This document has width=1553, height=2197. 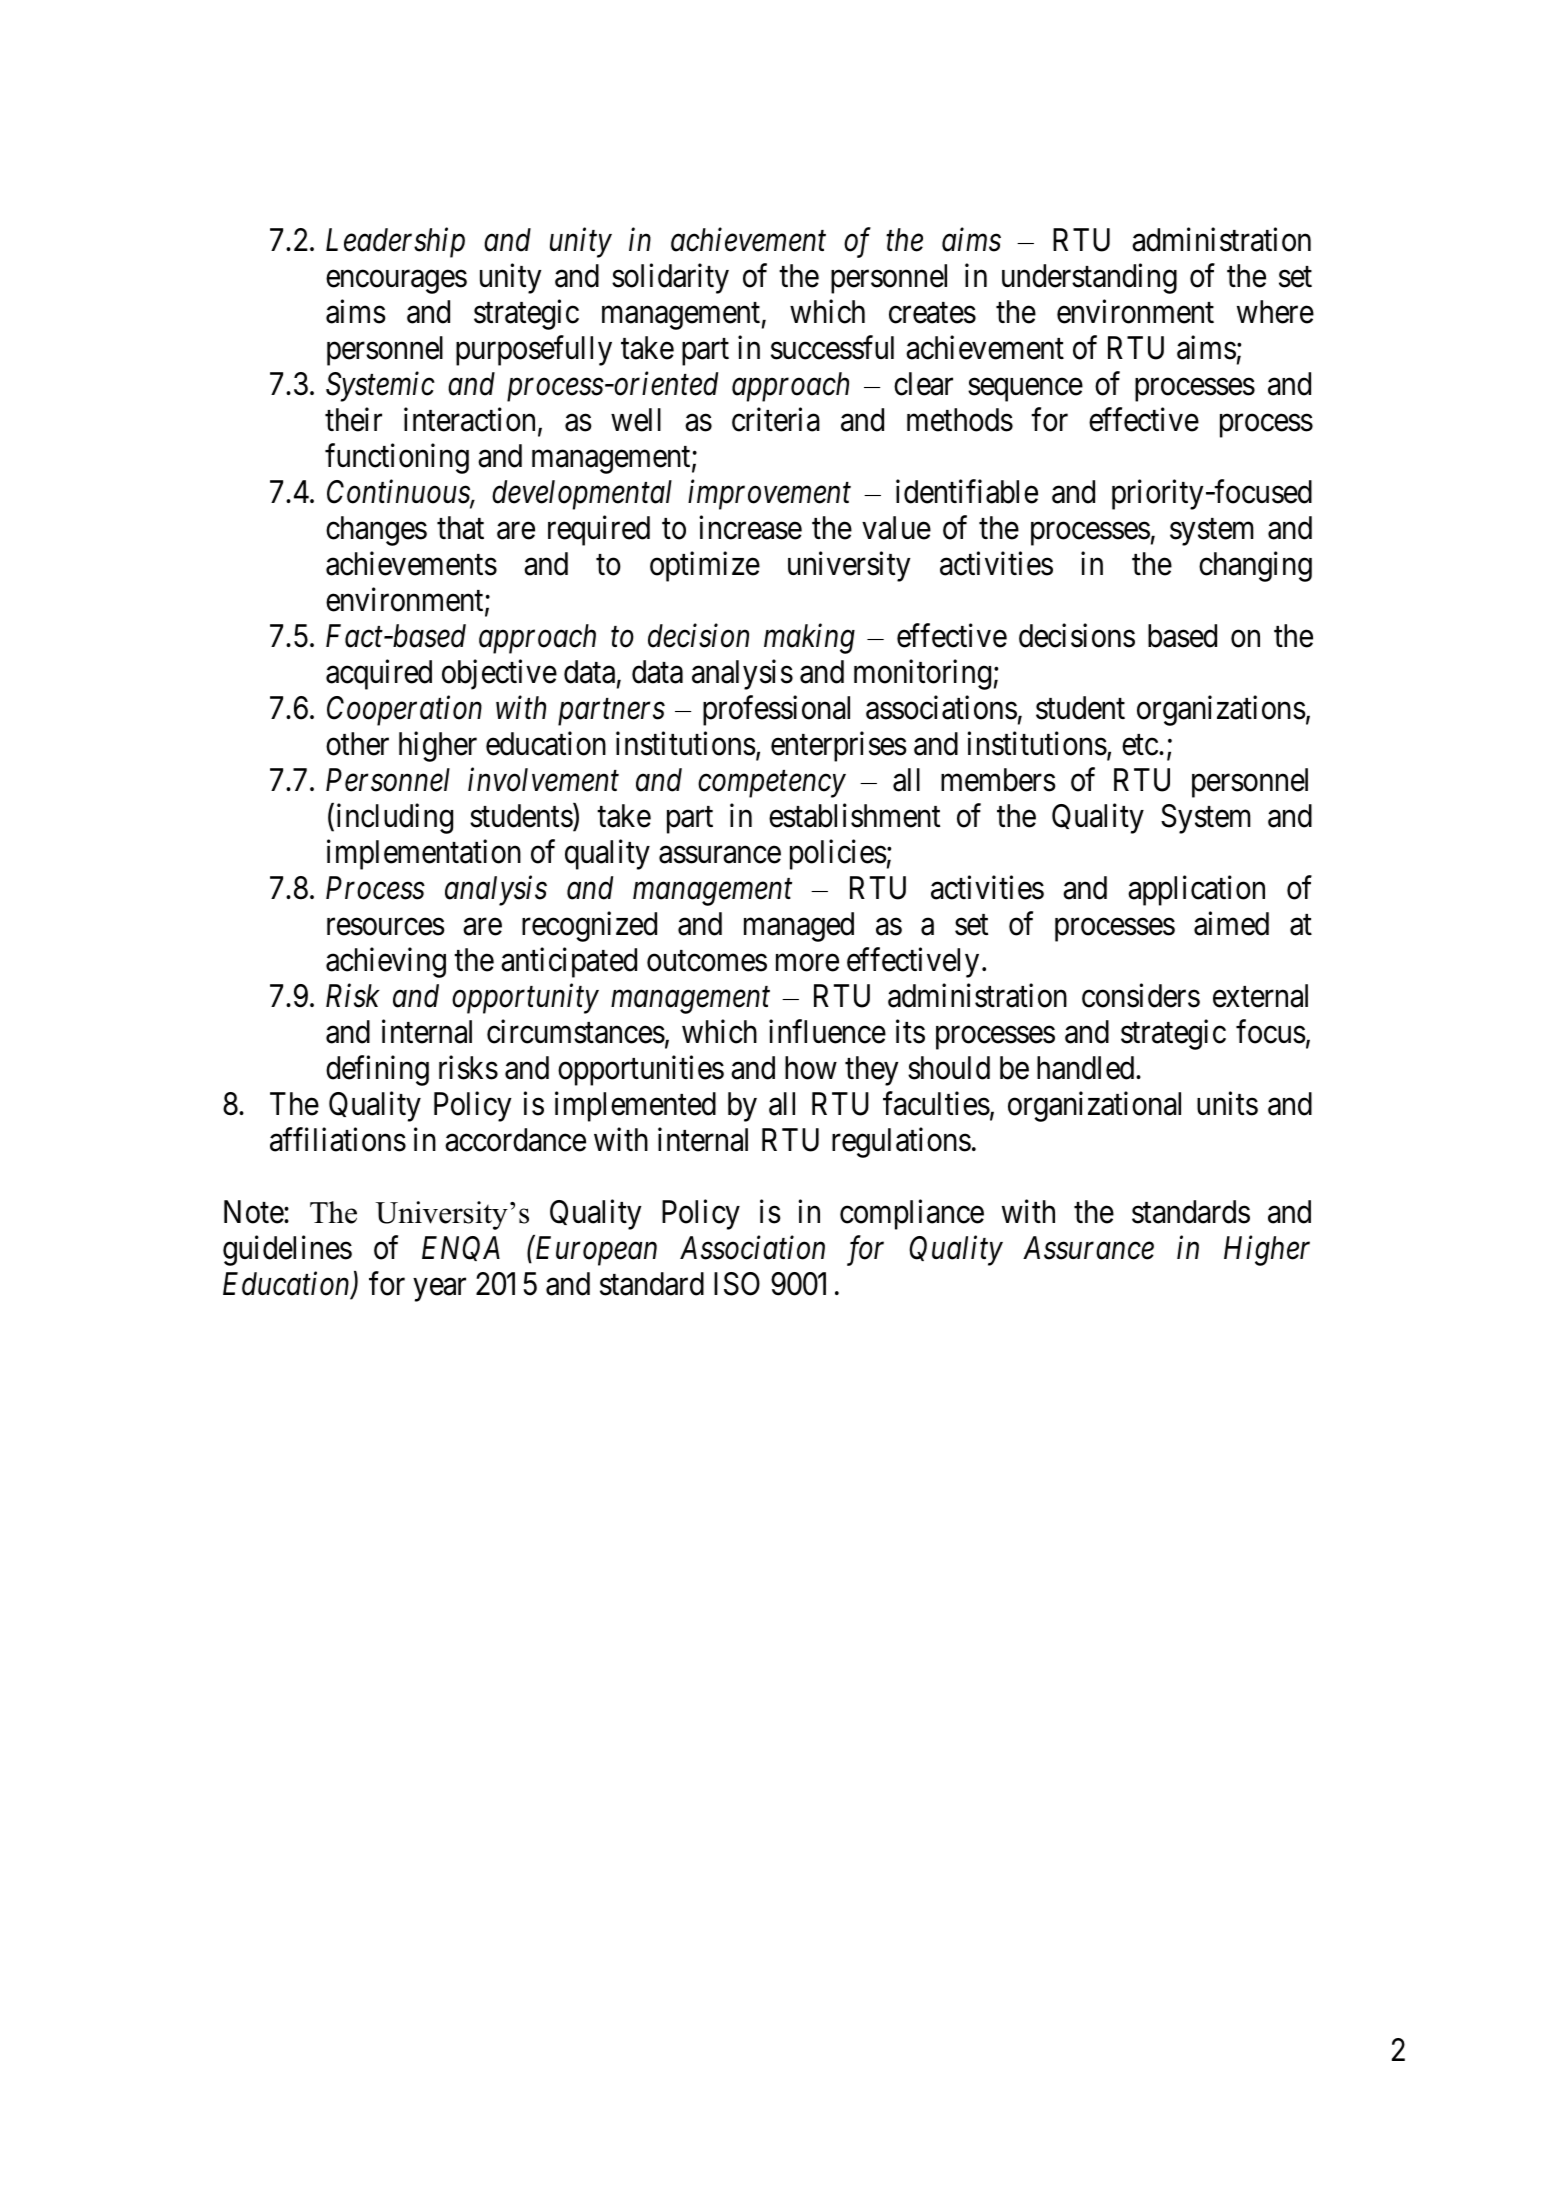 What do you see at coordinates (395, 242) in the document?
I see `Leadership` at bounding box center [395, 242].
